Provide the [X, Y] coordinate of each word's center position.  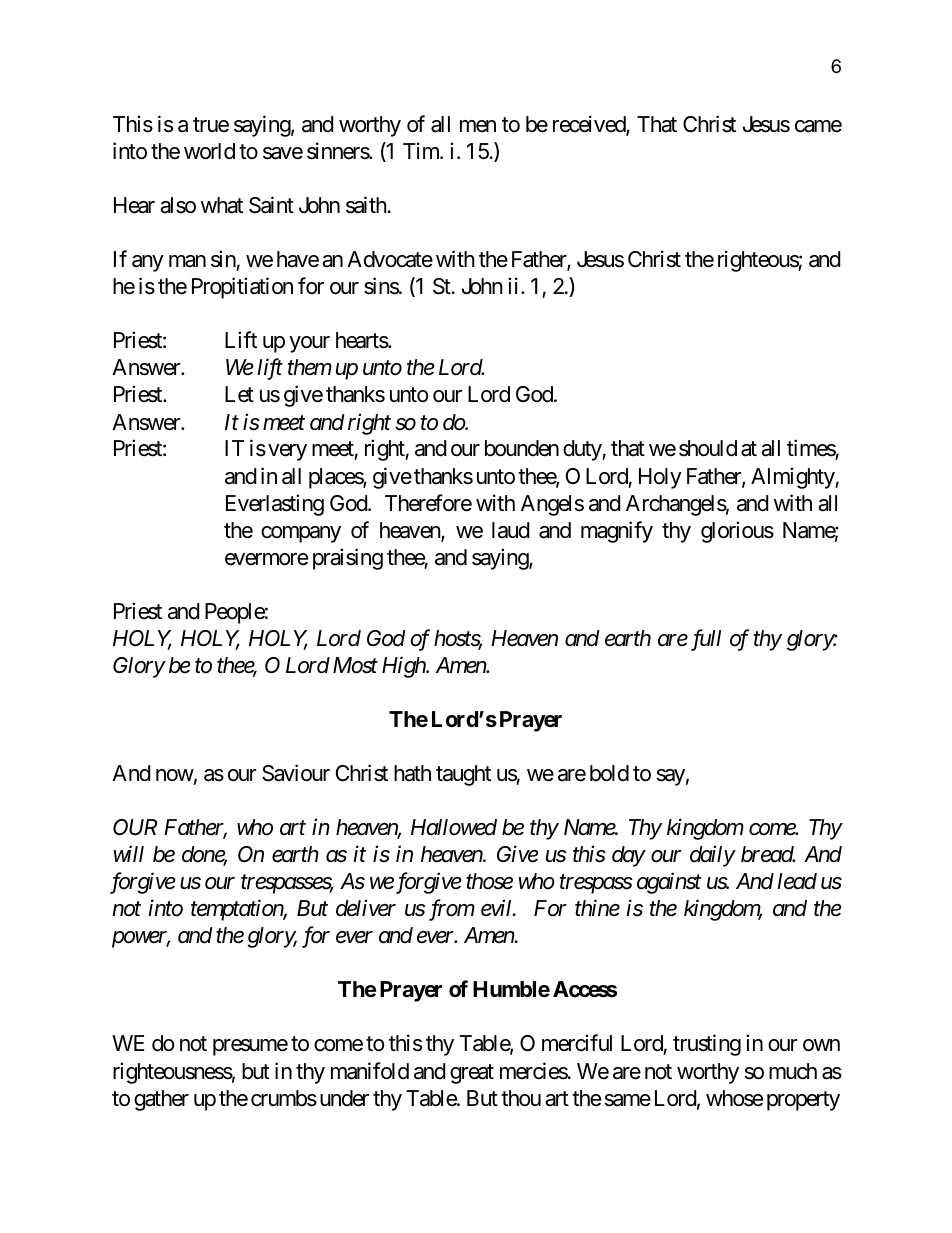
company [301, 534]
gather [161, 1100]
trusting [707, 1045]
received [590, 125]
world [209, 151]
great [472, 1074]
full [704, 640]
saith [366, 205]
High [404, 667]
